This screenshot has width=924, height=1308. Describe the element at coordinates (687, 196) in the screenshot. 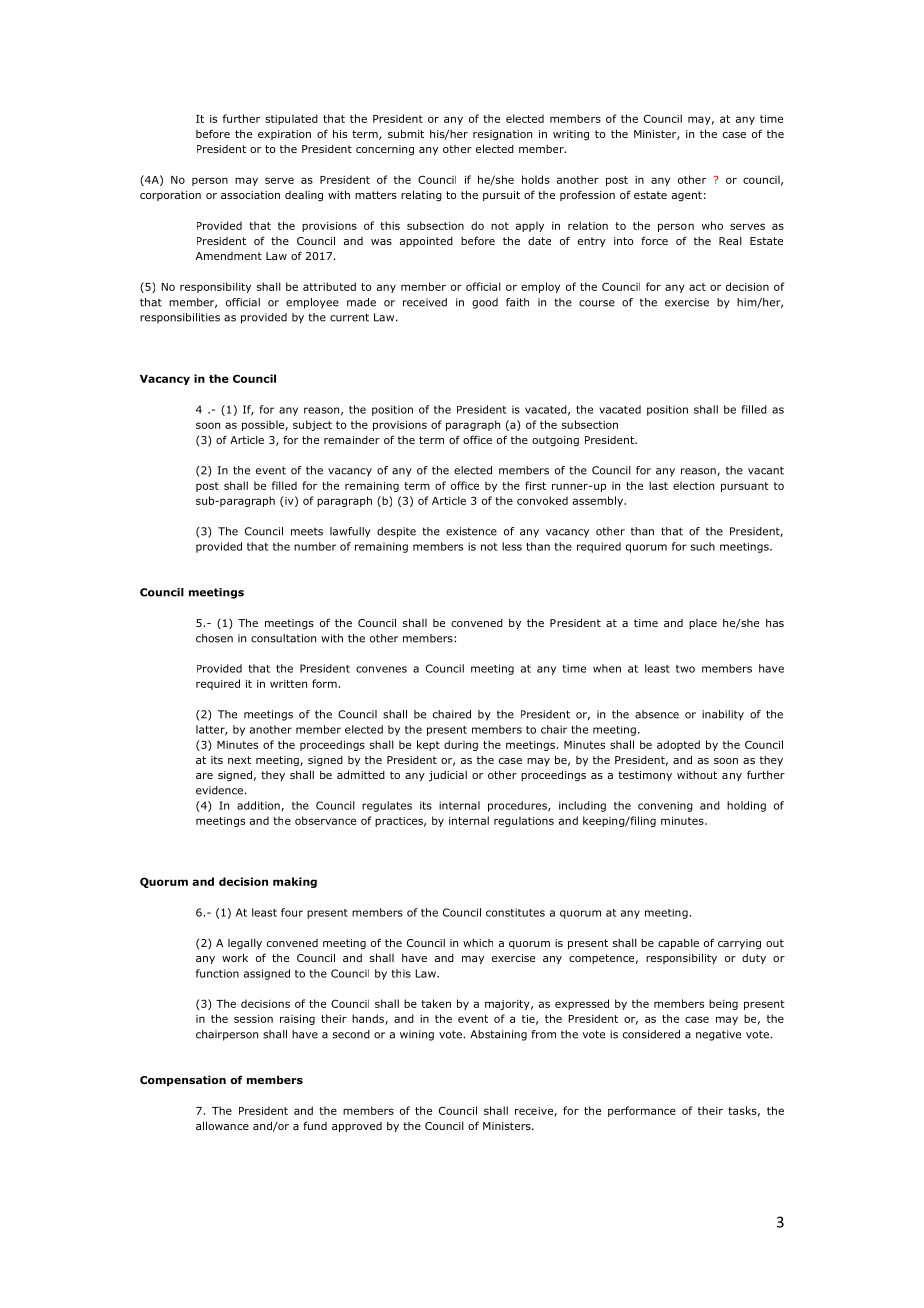

I see `agent` at that location.
